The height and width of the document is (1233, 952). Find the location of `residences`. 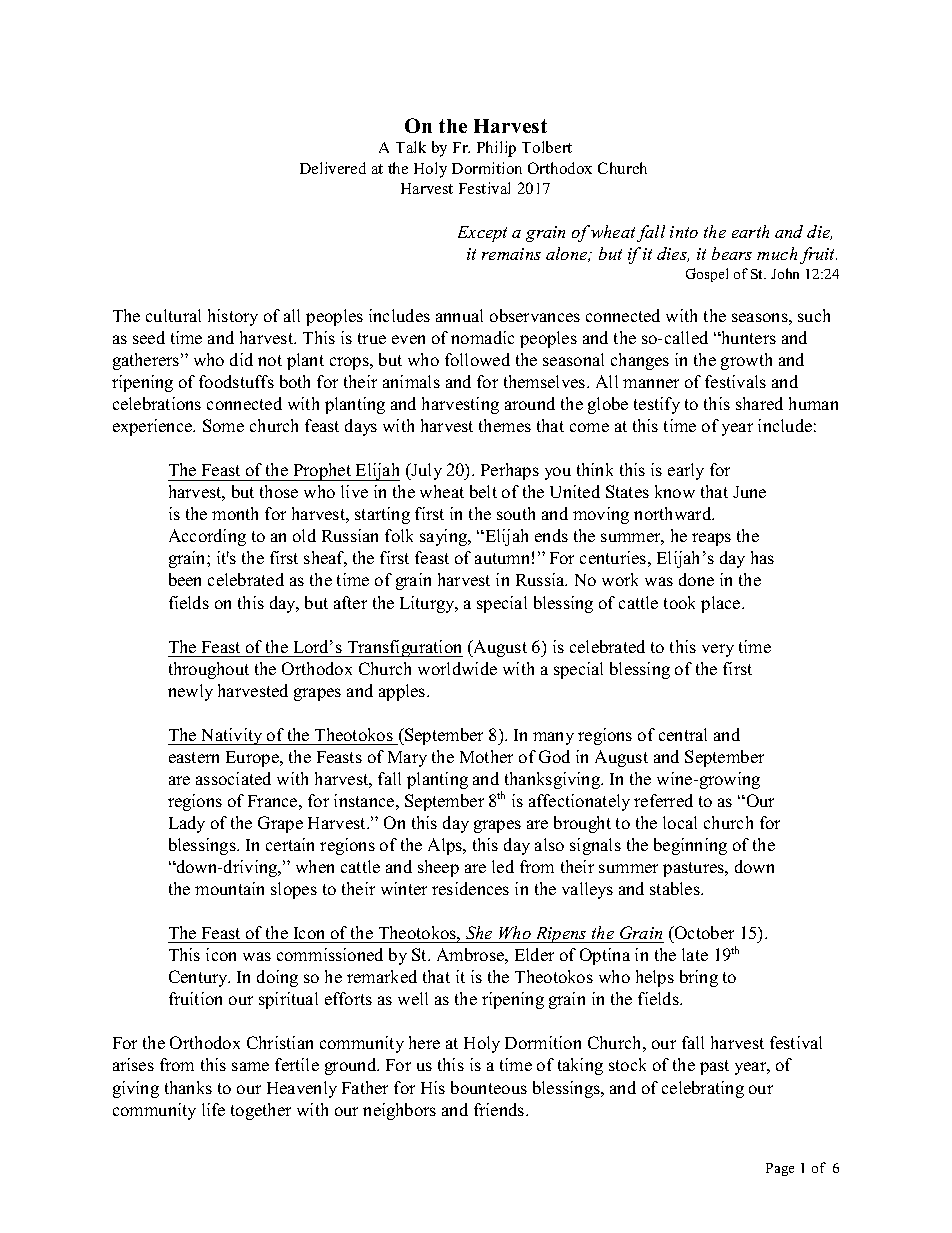

residences is located at coordinates (470, 888).
